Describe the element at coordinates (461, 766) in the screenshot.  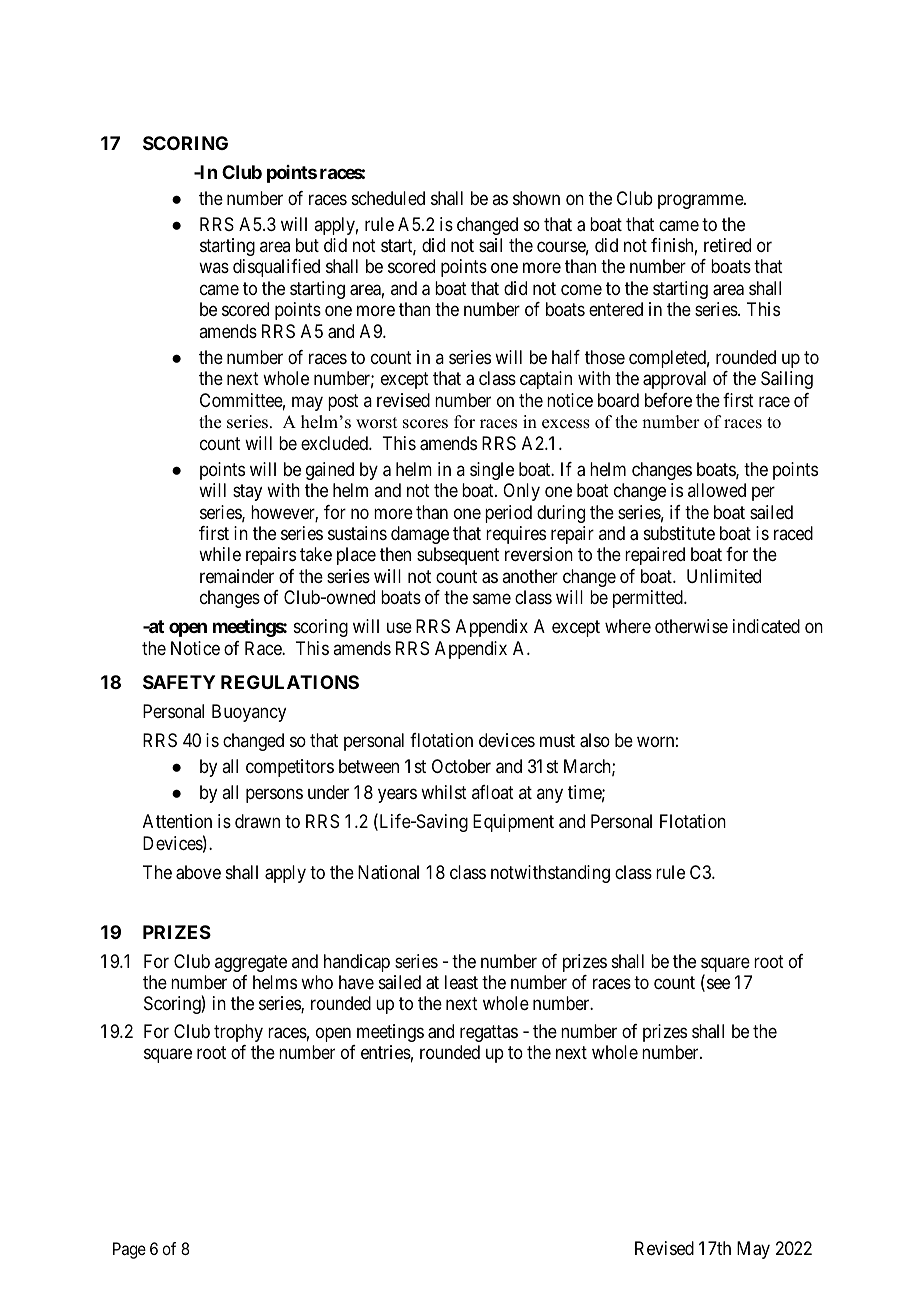
I see `October` at that location.
